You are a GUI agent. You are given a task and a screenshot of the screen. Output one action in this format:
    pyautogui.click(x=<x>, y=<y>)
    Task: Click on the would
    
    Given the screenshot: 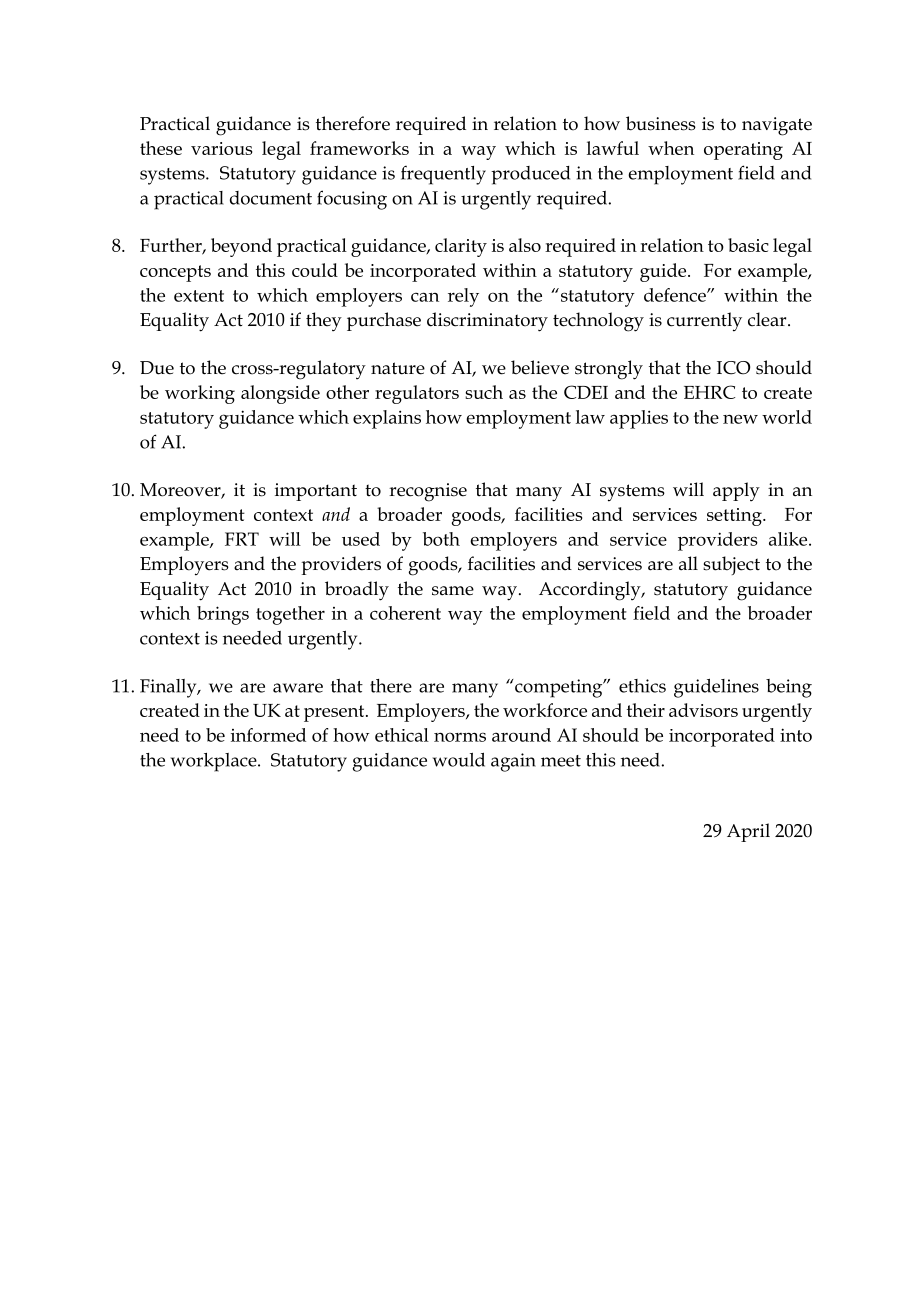 What is the action you would take?
    pyautogui.click(x=459, y=760)
